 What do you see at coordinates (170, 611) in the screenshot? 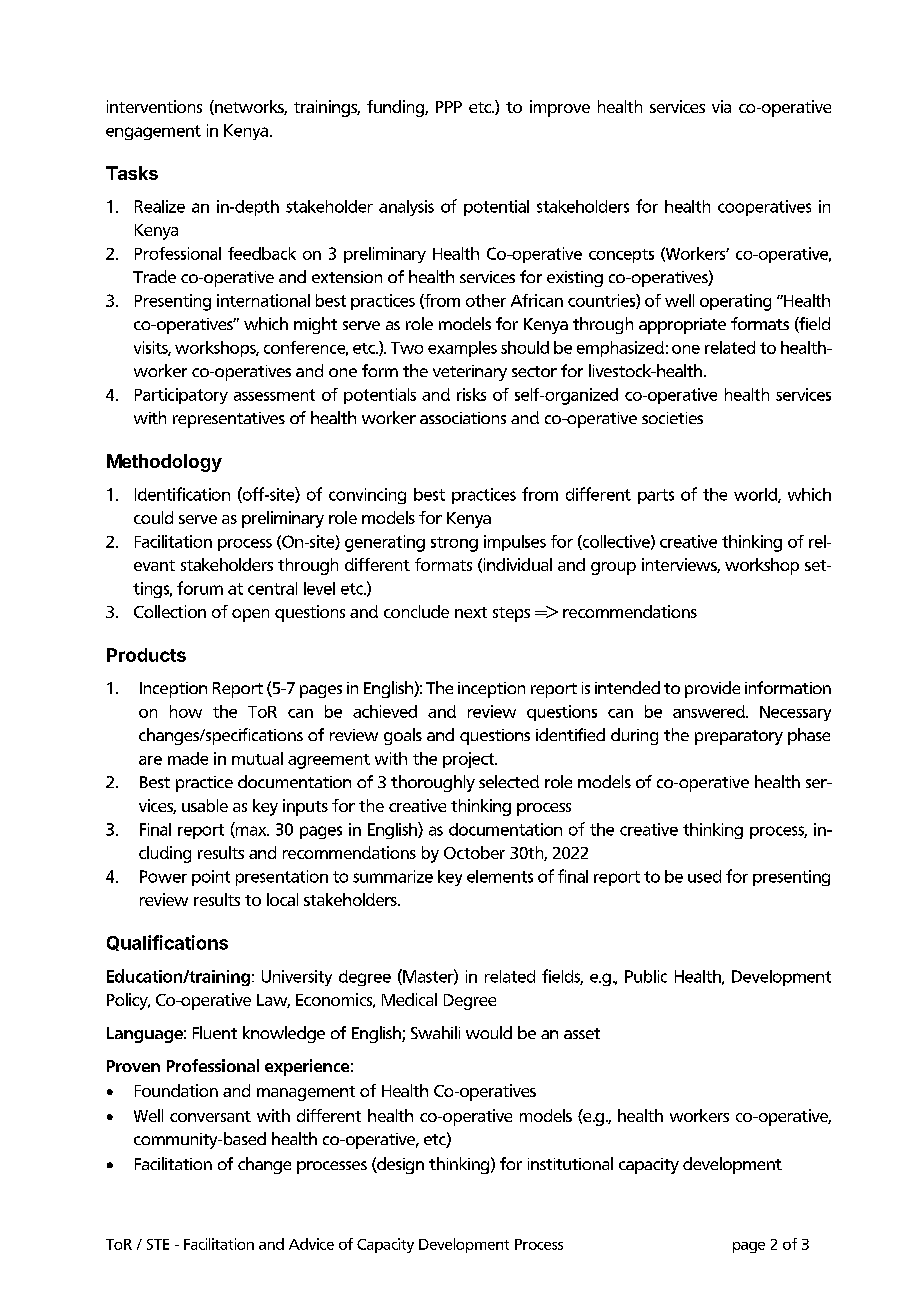
I see `Collection` at bounding box center [170, 611].
